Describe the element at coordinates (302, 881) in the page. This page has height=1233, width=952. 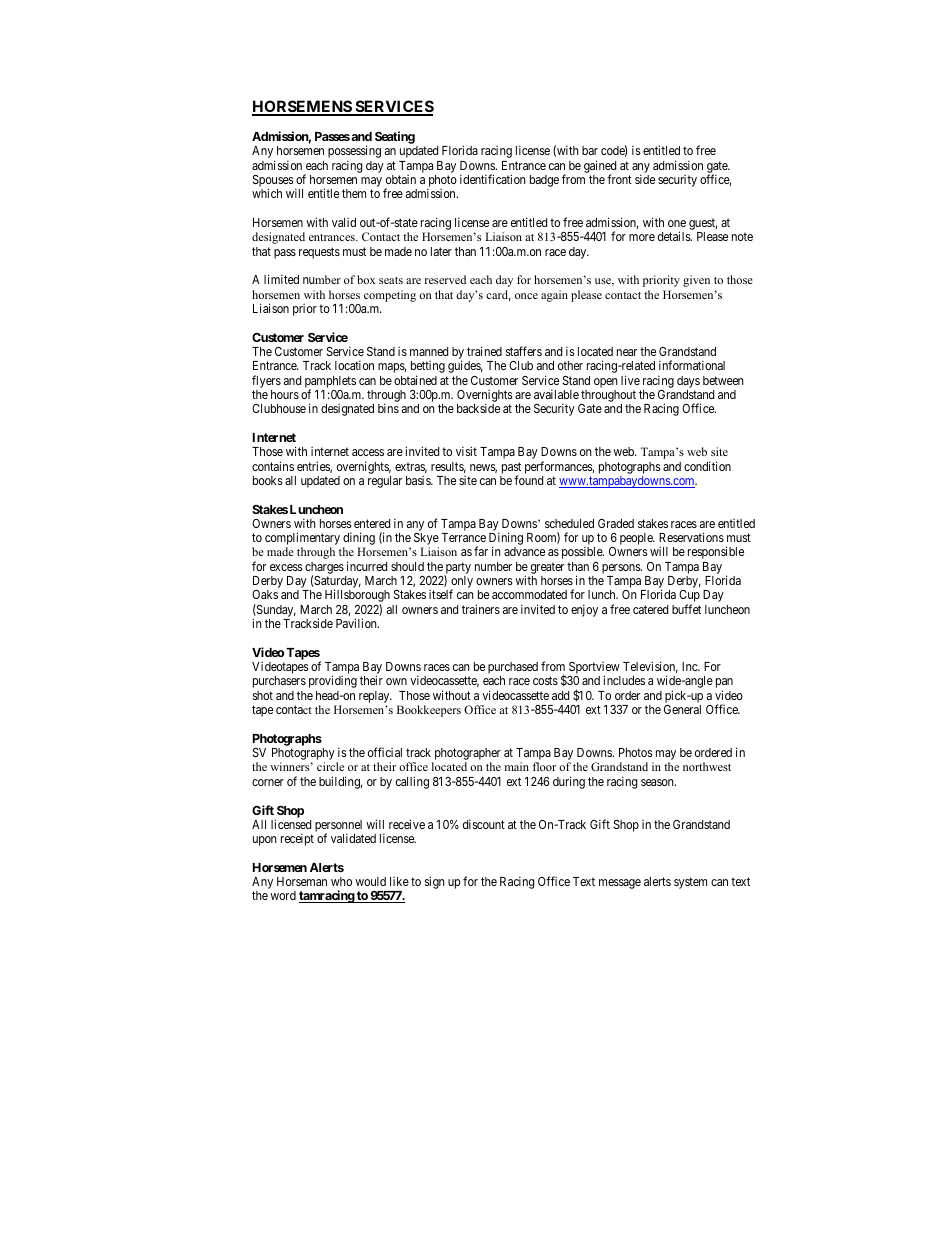
I see `Horseman` at that location.
